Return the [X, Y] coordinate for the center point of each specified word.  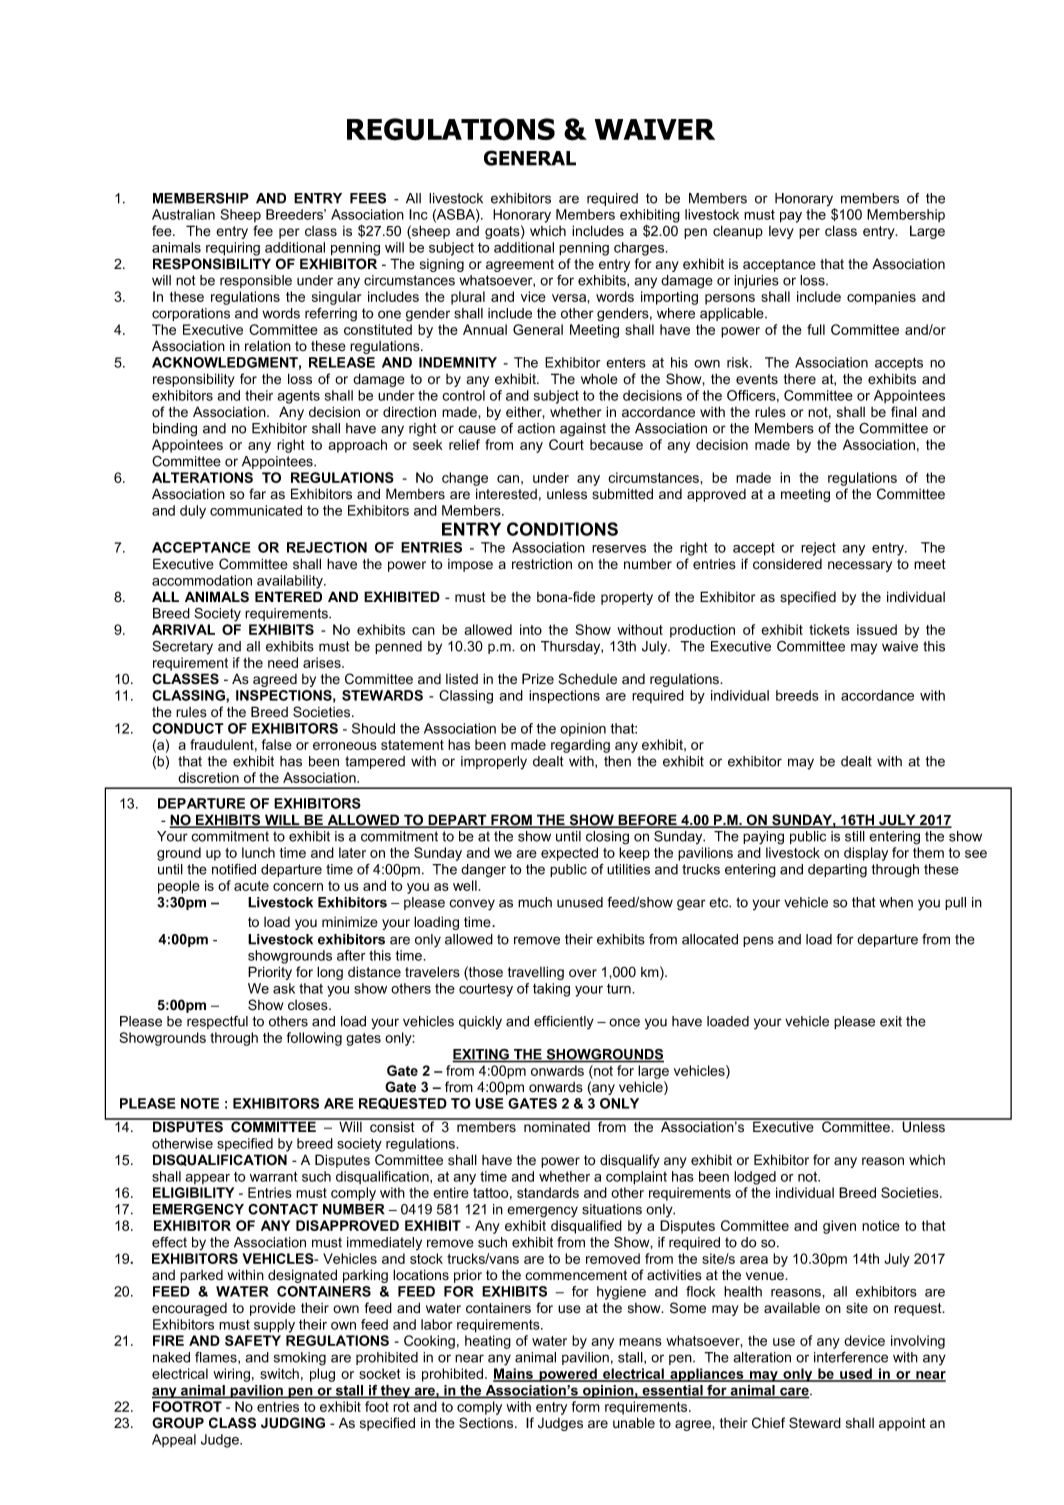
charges [640, 249]
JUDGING [293, 1423]
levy [781, 232]
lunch [258, 852]
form [585, 1406]
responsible [256, 281]
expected [569, 854]
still [855, 836]
